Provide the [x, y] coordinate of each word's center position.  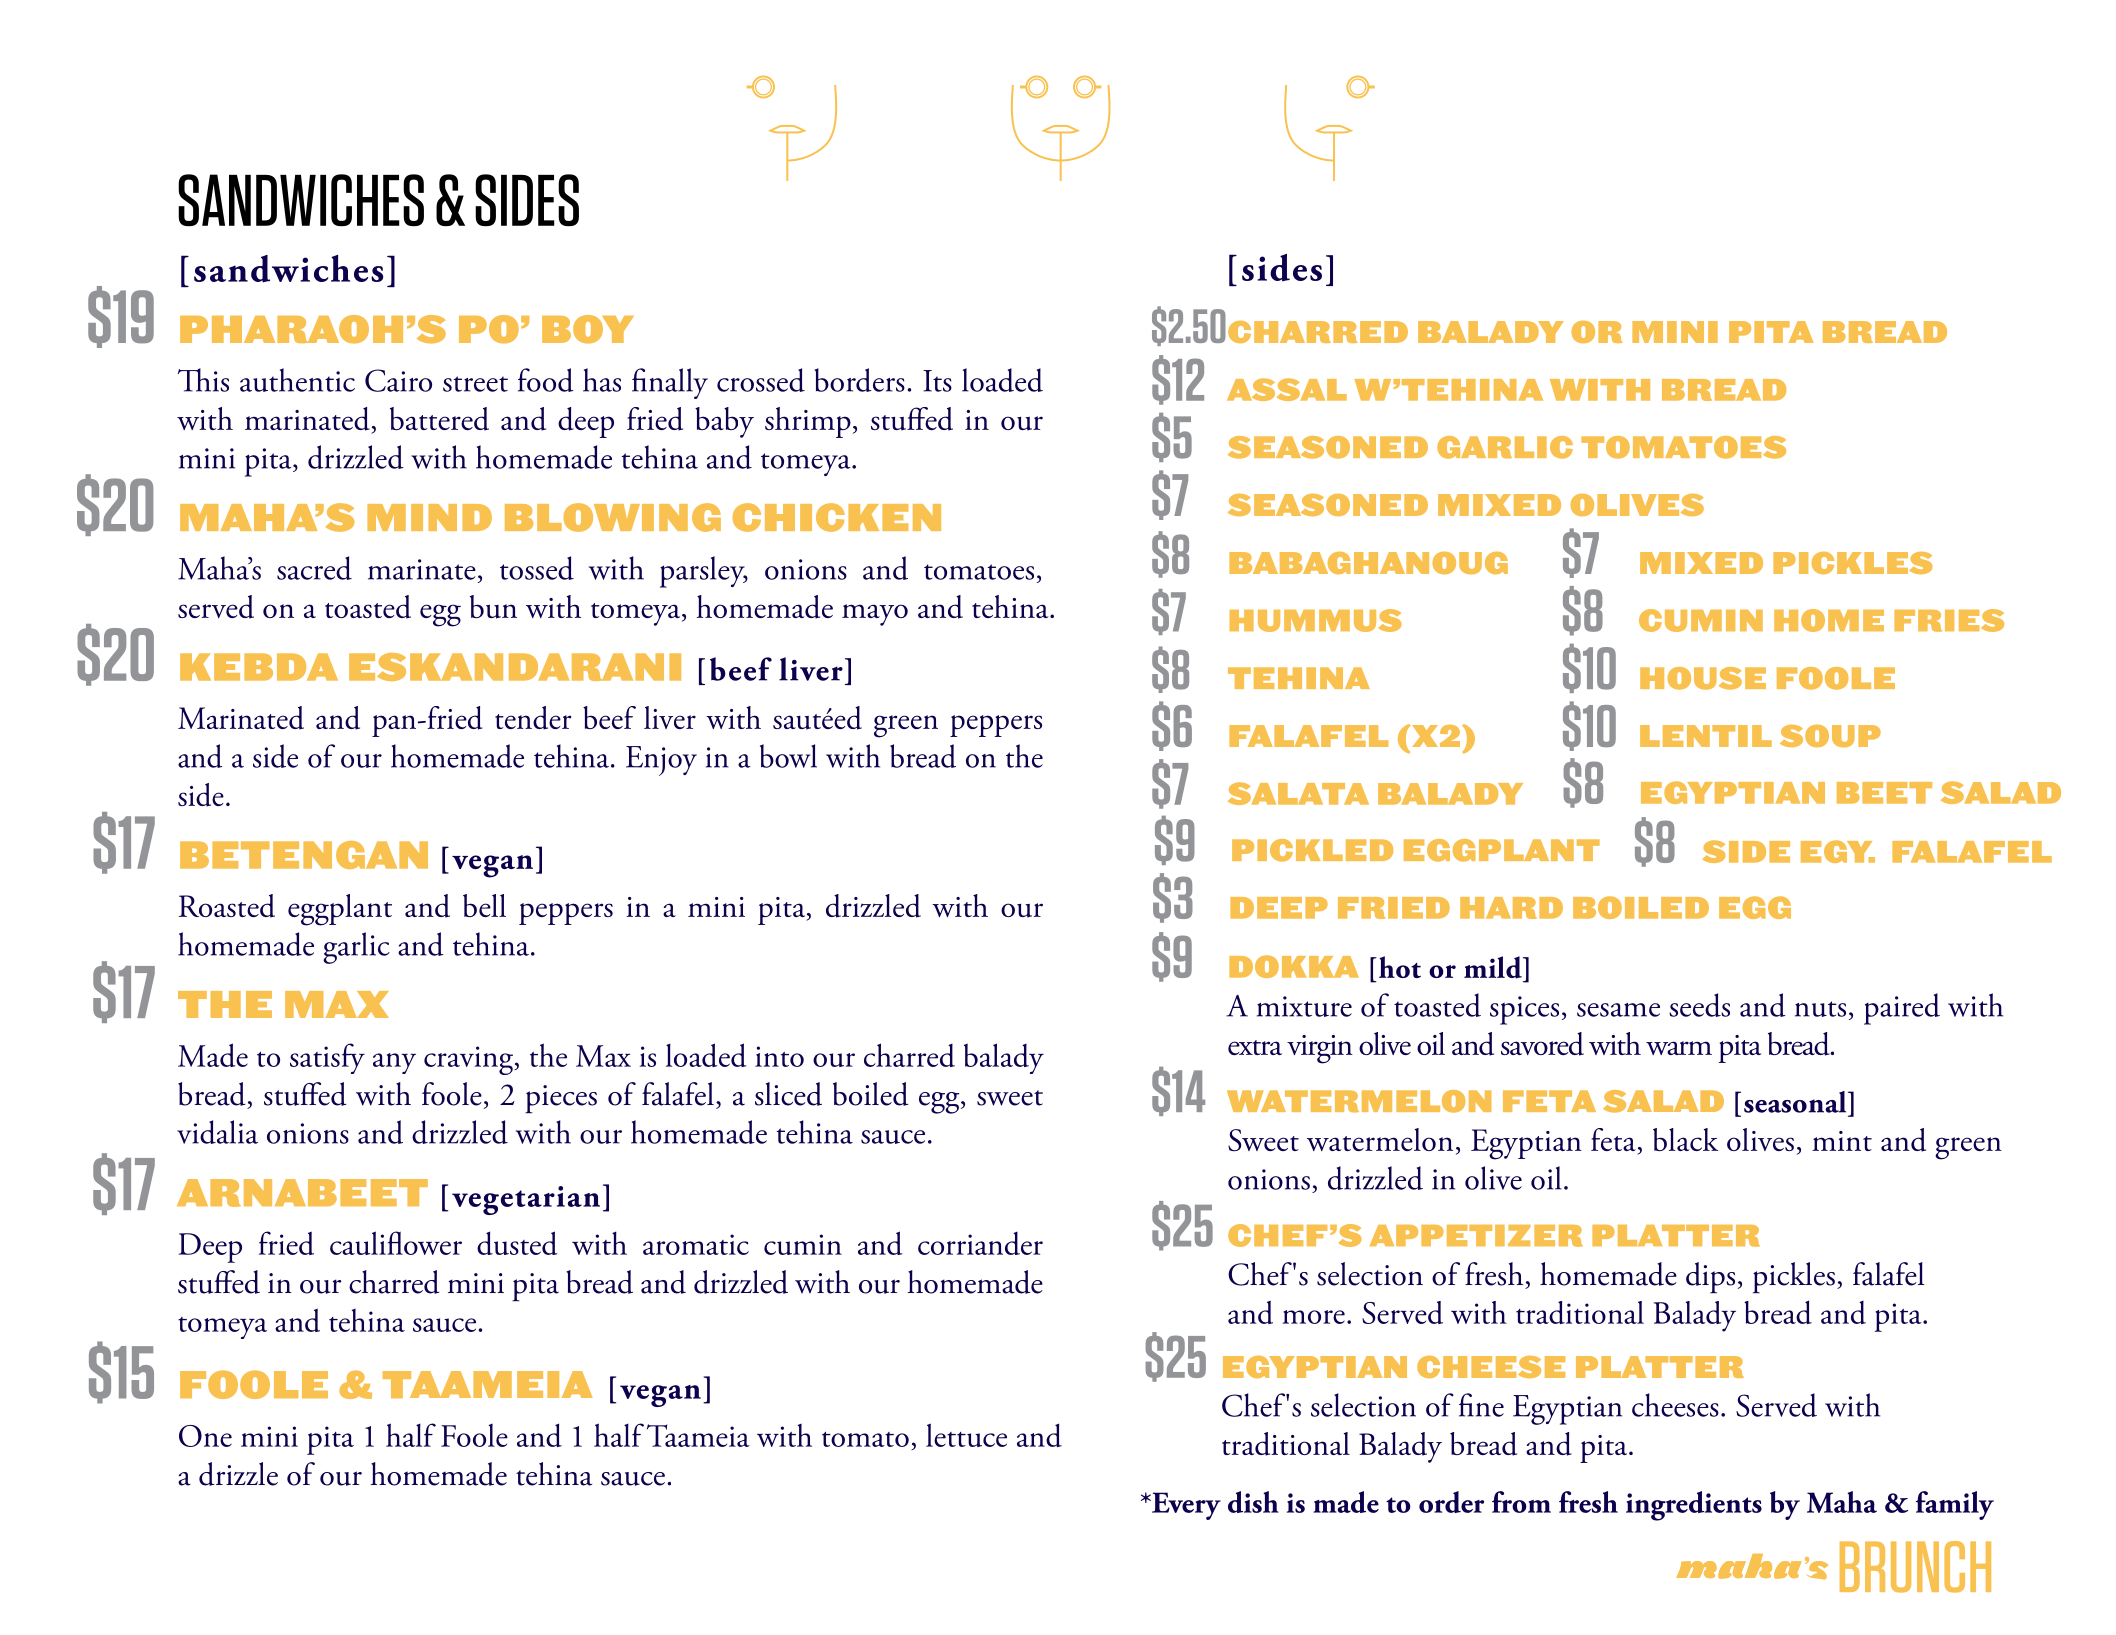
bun [493, 607]
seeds [1699, 1005]
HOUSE [1703, 678]
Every [1185, 1506]
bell [484, 905]
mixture [1304, 1006]
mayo [875, 615]
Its [937, 381]
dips [1710, 1278]
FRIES [1949, 620]
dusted [517, 1243]
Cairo [398, 380]
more [1313, 1317]
